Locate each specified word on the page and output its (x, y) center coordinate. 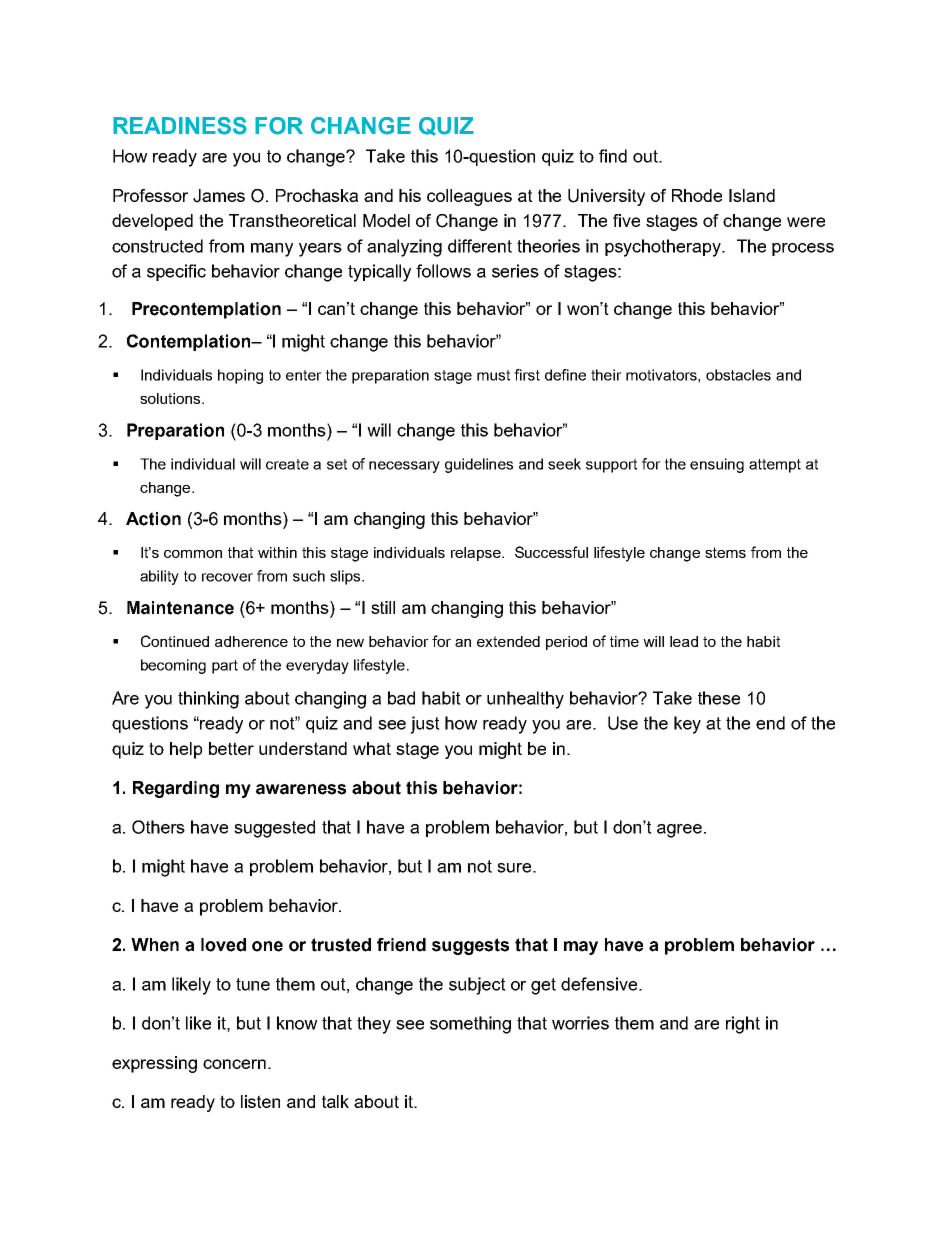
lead (684, 641)
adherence (251, 641)
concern (234, 1064)
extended (508, 641)
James (219, 196)
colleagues (469, 197)
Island (752, 195)
